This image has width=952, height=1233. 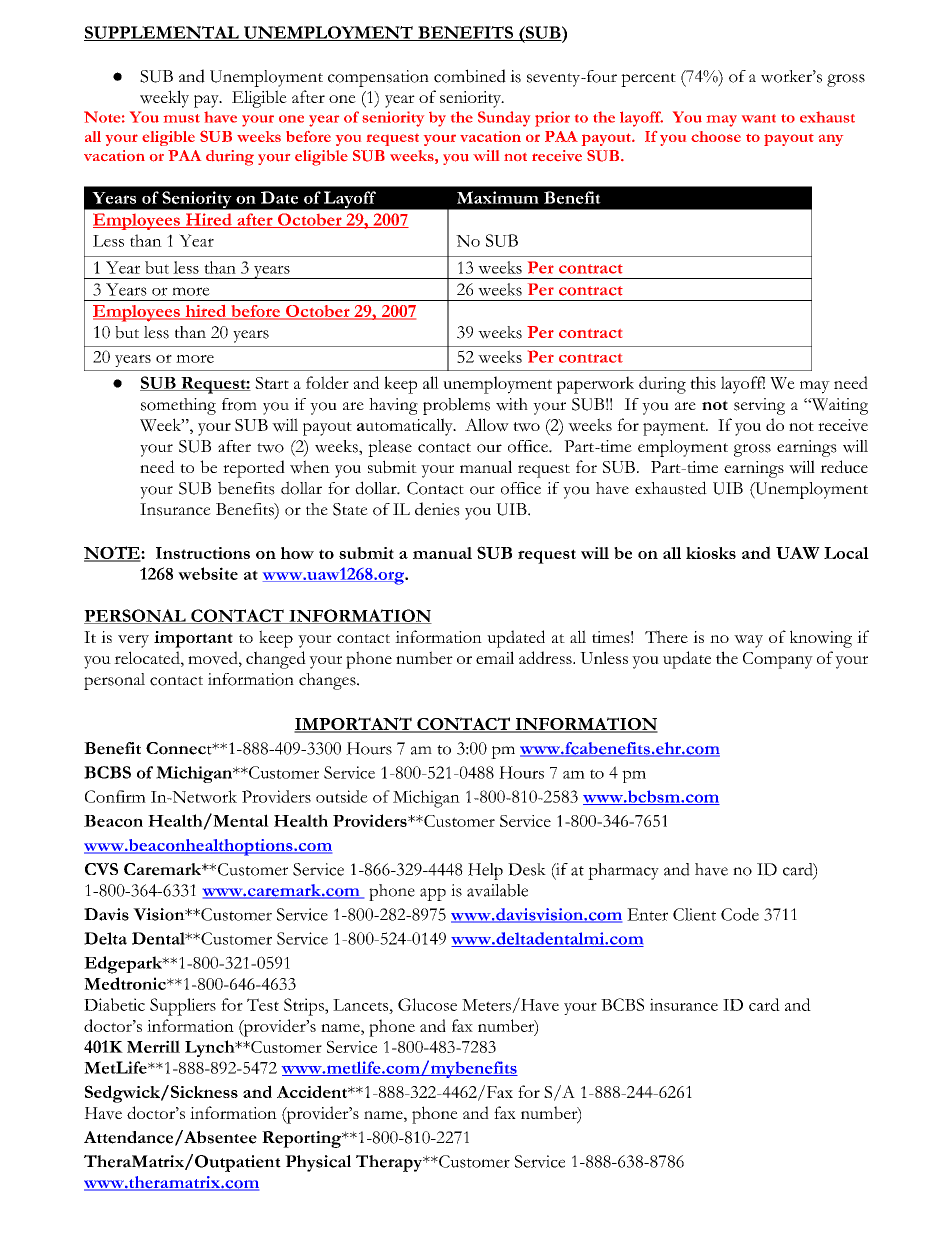 I want to click on serving, so click(x=759, y=406).
